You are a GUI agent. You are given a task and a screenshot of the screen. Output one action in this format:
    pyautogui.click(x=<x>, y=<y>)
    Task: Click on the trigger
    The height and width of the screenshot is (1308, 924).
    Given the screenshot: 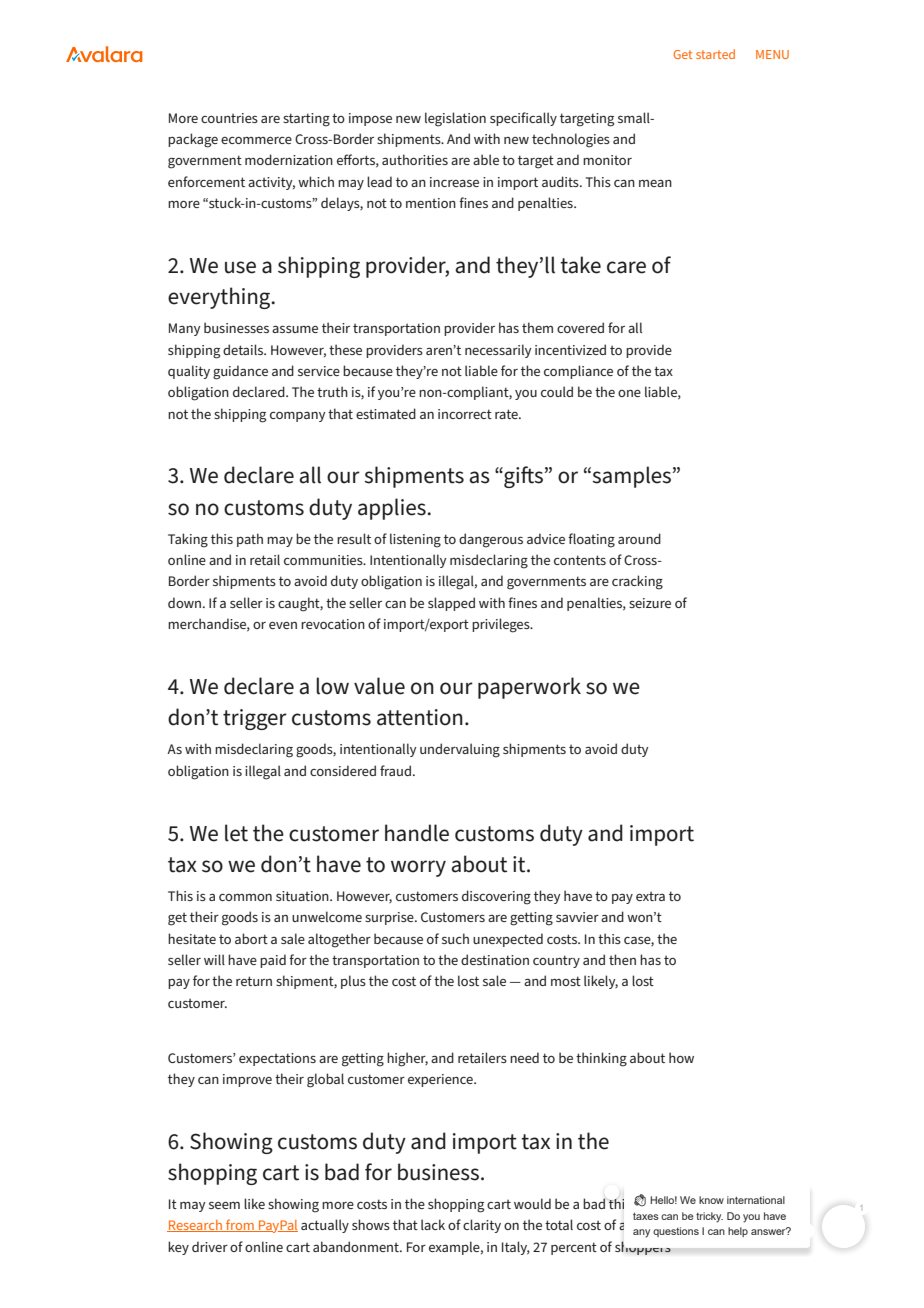 What is the action you would take?
    pyautogui.click(x=255, y=719)
